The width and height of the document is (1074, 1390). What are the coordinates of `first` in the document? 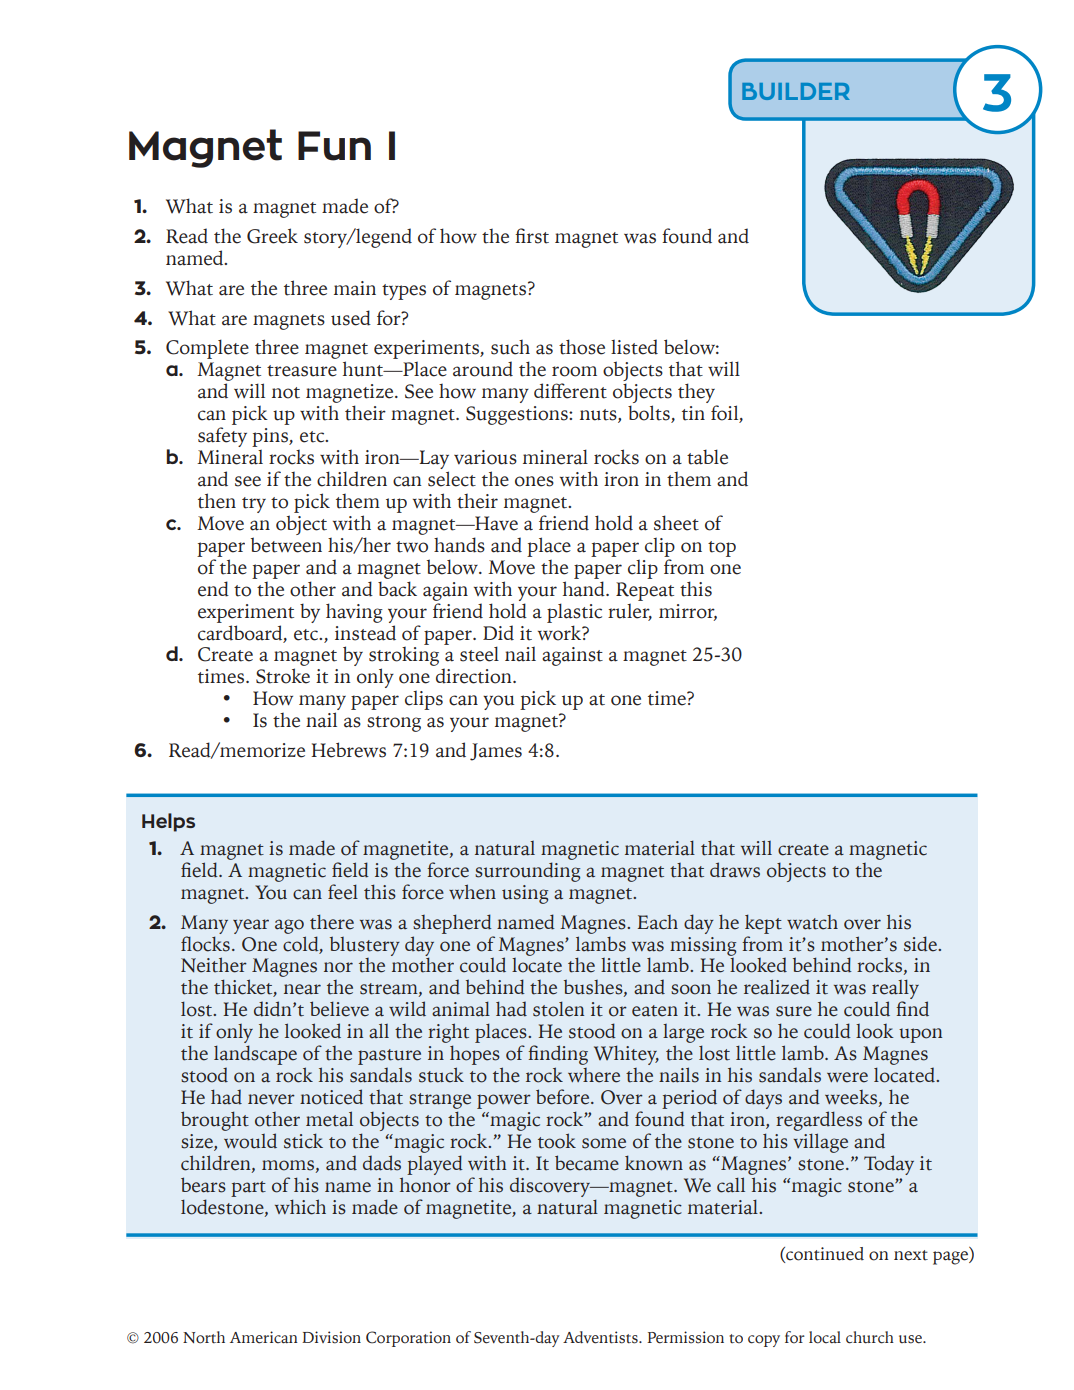 It's located at (532, 236).
